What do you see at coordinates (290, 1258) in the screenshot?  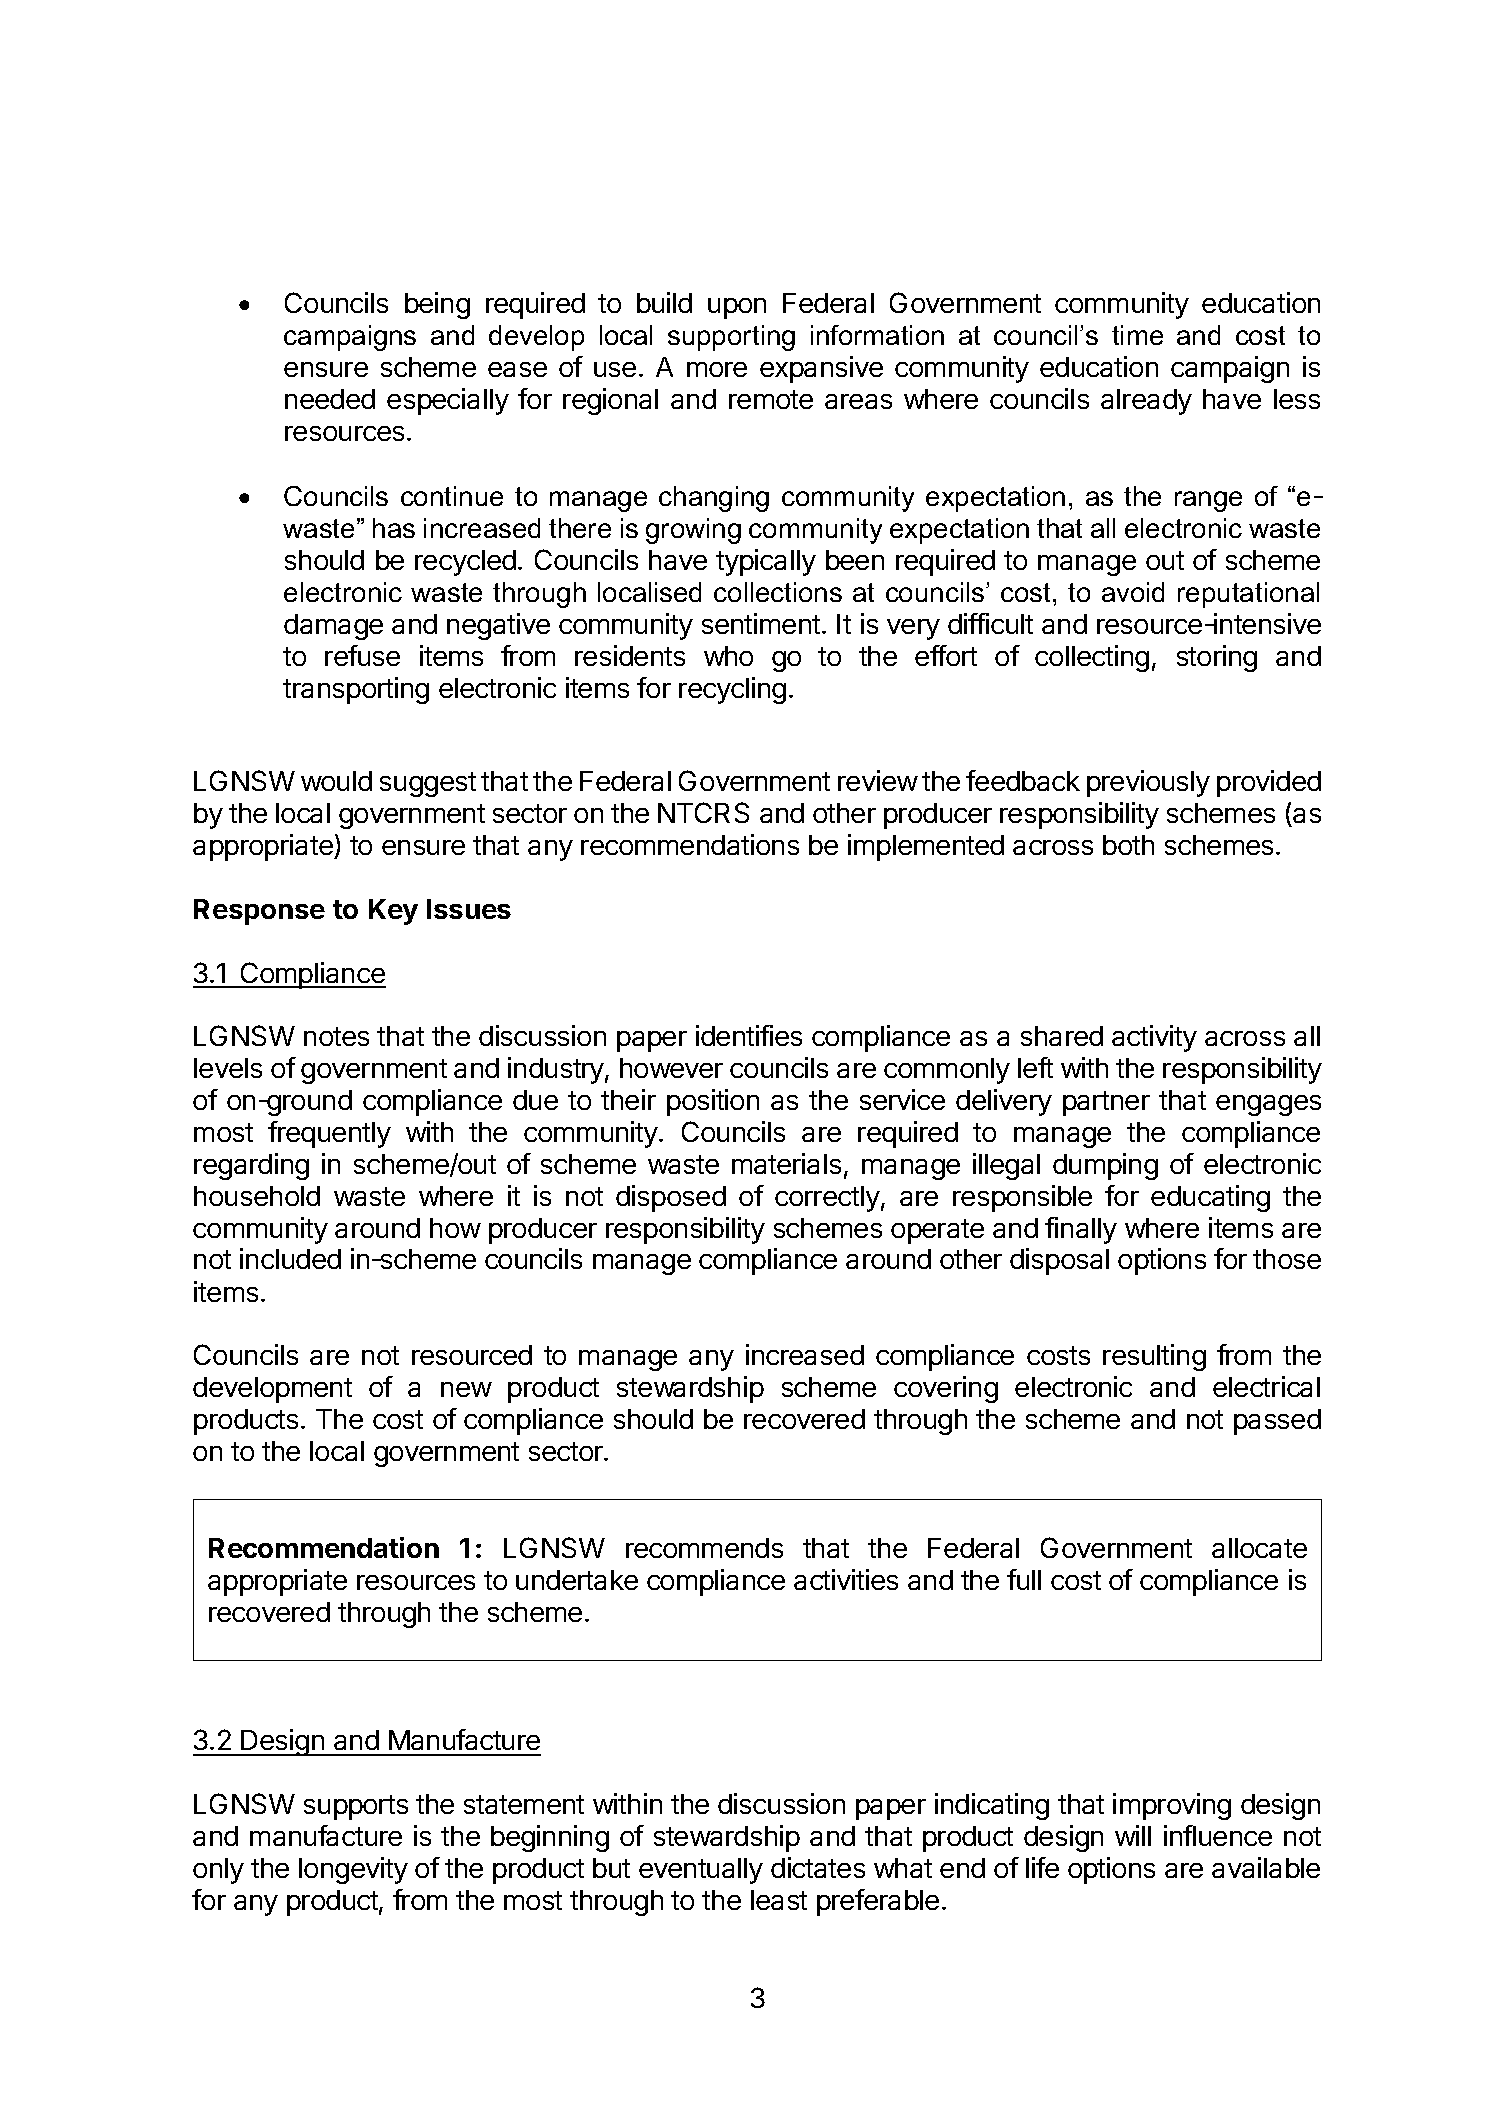 I see `included` at bounding box center [290, 1258].
